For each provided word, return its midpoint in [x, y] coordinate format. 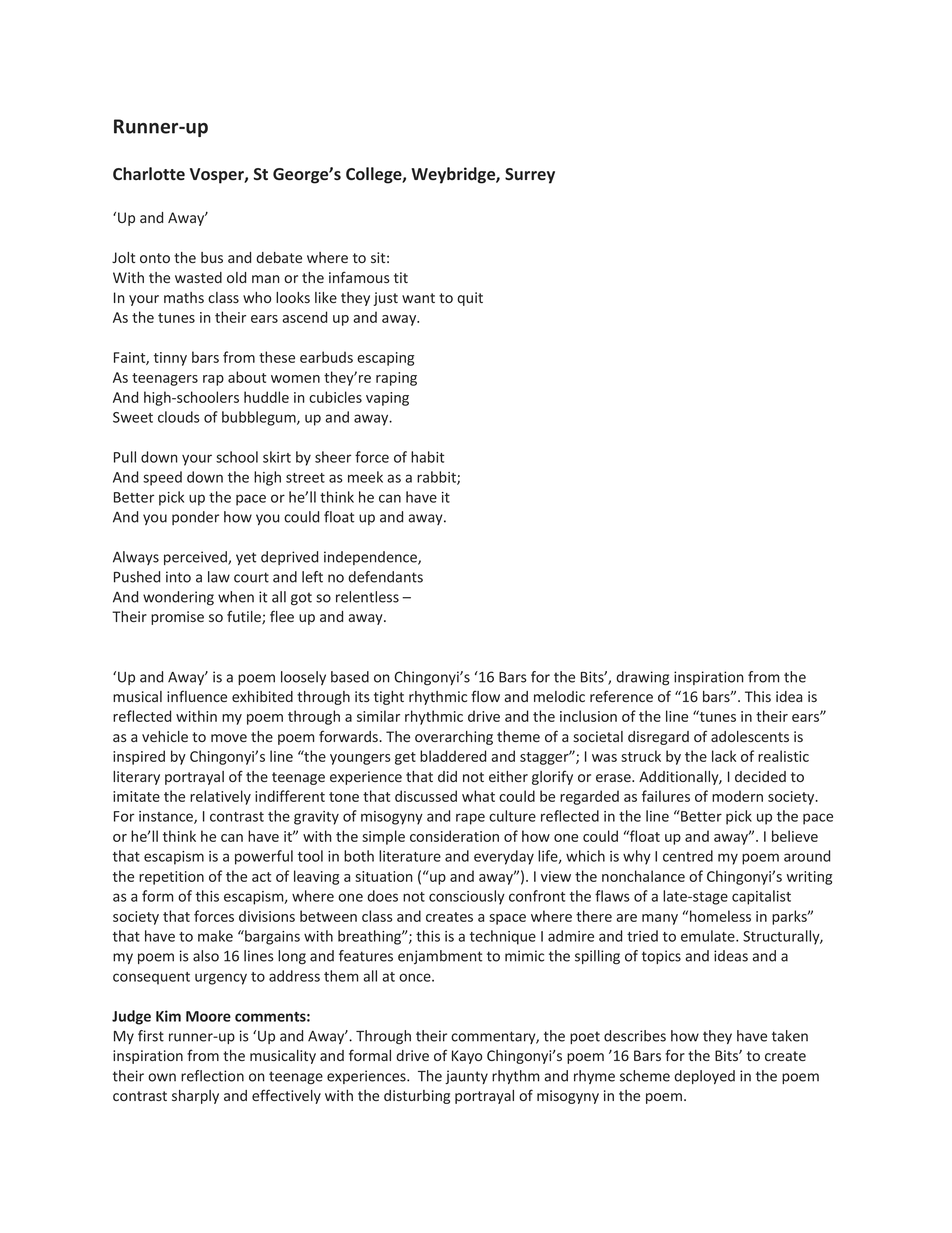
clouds [179, 417]
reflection [212, 1076]
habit [427, 457]
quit [470, 299]
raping [396, 379]
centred [688, 856]
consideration [454, 836]
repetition [171, 878]
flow [485, 696]
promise [177, 618]
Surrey [530, 176]
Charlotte [149, 173]
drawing [642, 678]
